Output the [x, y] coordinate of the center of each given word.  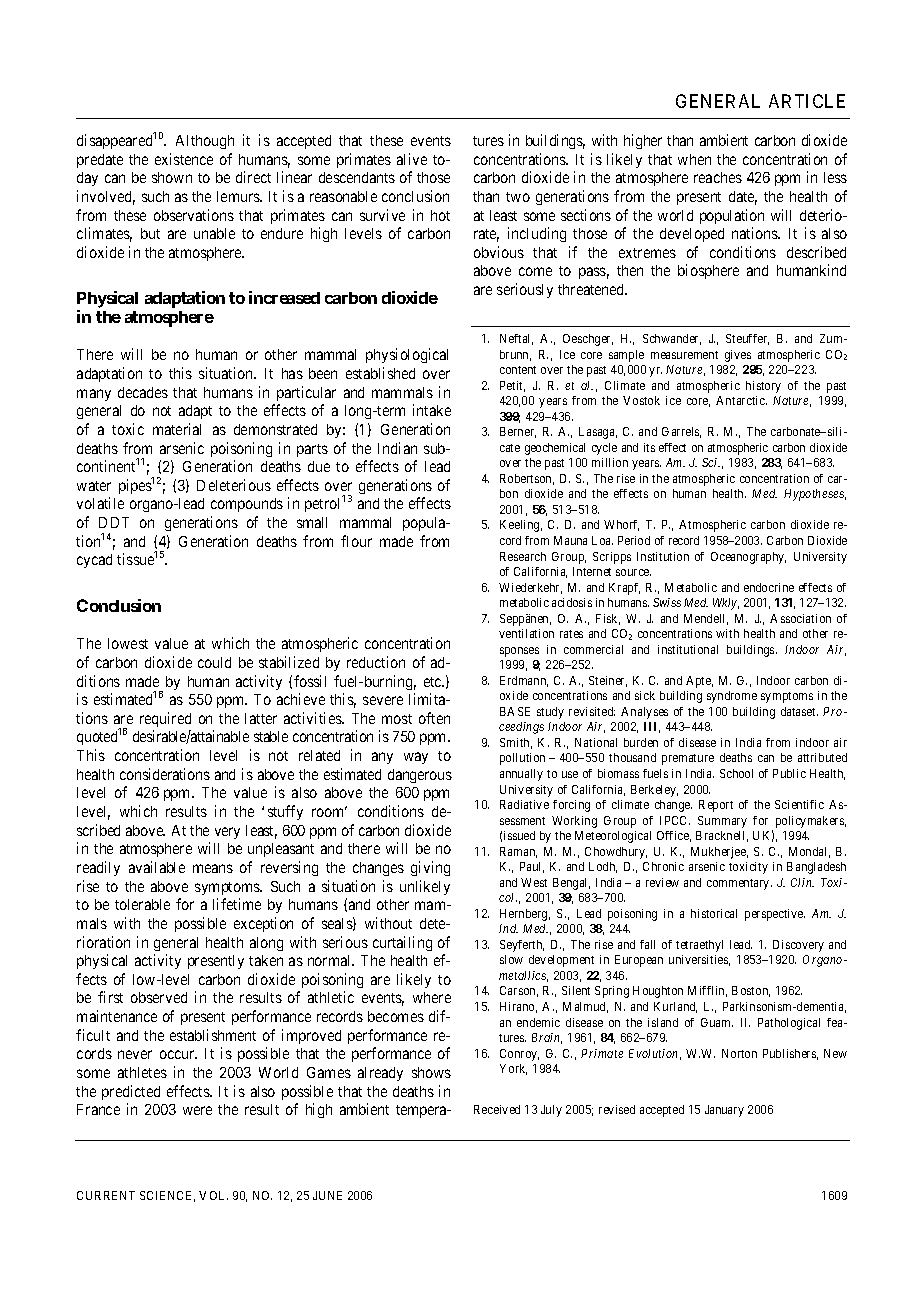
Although [205, 142]
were [197, 1110]
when [694, 159]
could [214, 662]
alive [412, 159]
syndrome [732, 697]
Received [497, 1109]
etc [434, 682]
